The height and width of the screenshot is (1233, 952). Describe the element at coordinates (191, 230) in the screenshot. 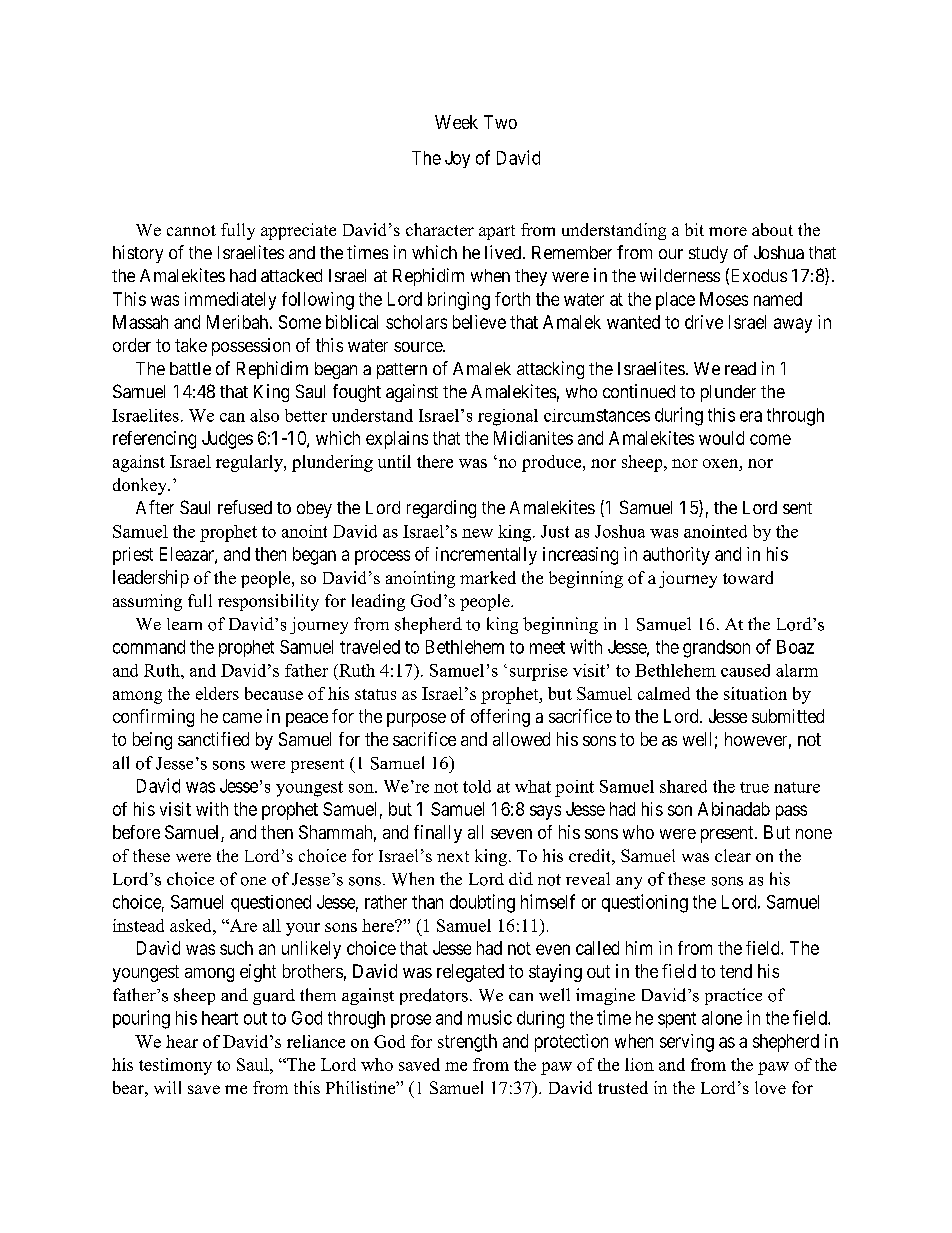

I see `cannot` at that location.
